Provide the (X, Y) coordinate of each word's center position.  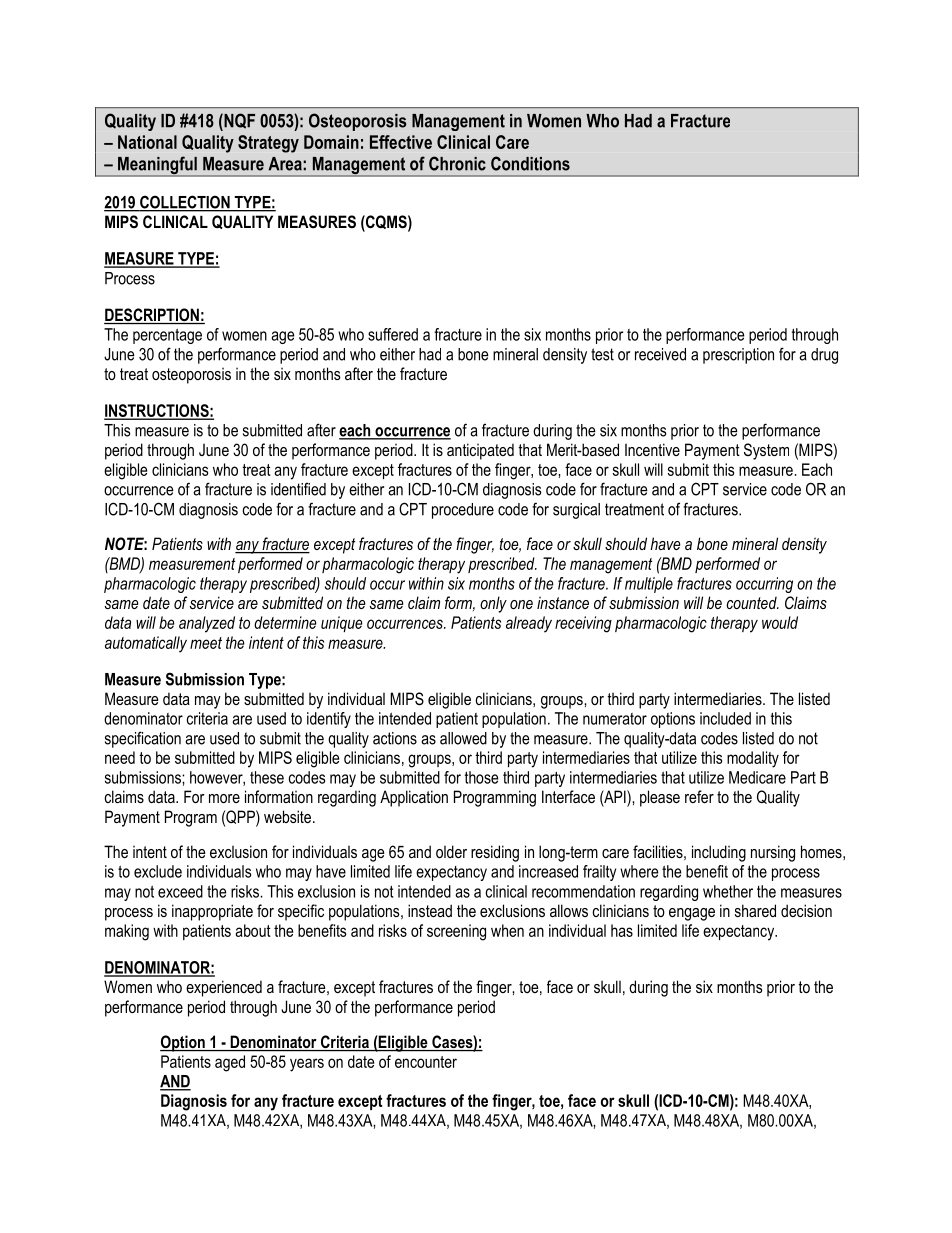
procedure (463, 511)
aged (230, 1063)
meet (206, 643)
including (719, 853)
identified (298, 489)
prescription (738, 356)
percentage (167, 336)
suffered (393, 334)
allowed (463, 738)
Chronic (457, 163)
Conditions (530, 163)
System (766, 451)
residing (495, 853)
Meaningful (157, 166)
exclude (158, 871)
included (725, 718)
